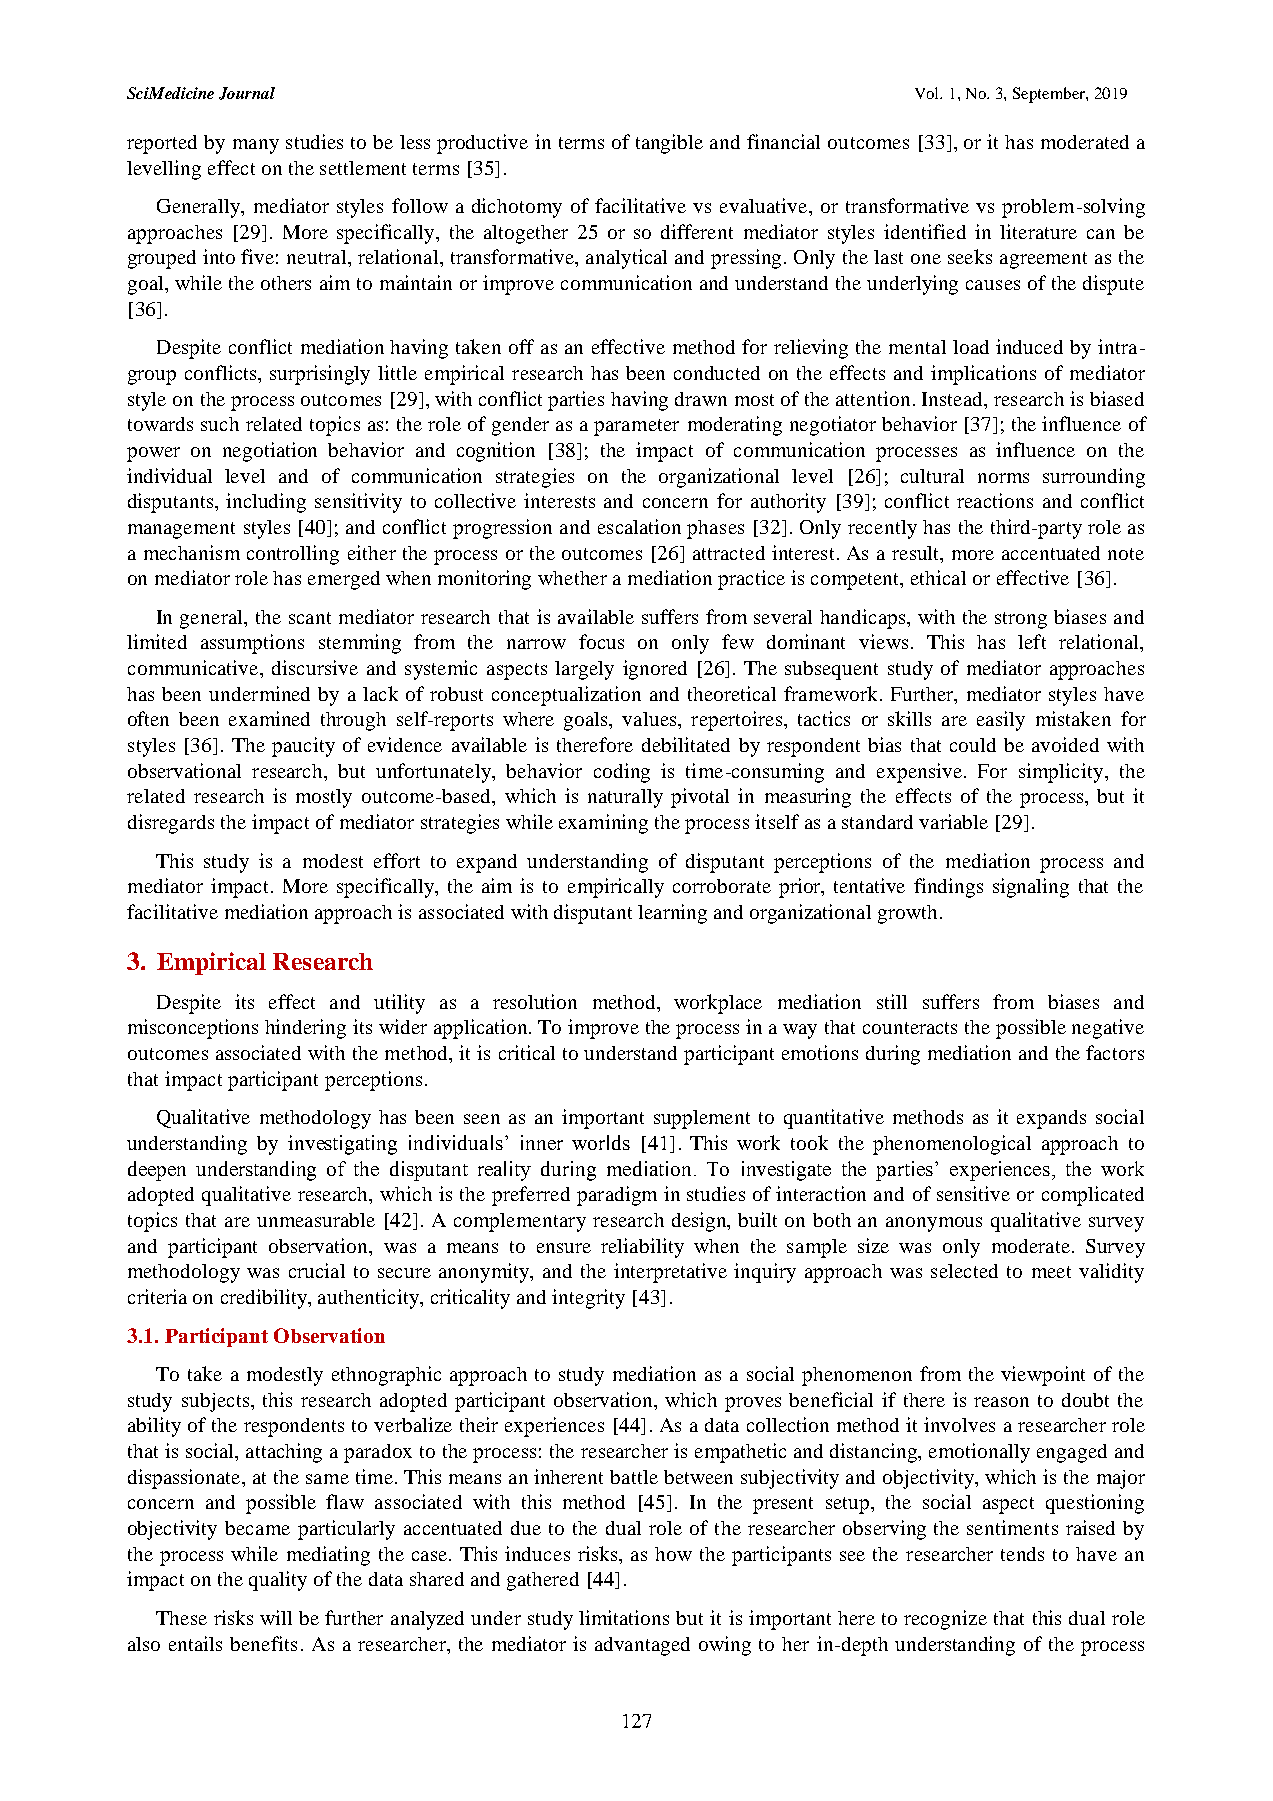  Describe the element at coordinates (624, 1617) in the screenshot. I see `limitations` at that location.
